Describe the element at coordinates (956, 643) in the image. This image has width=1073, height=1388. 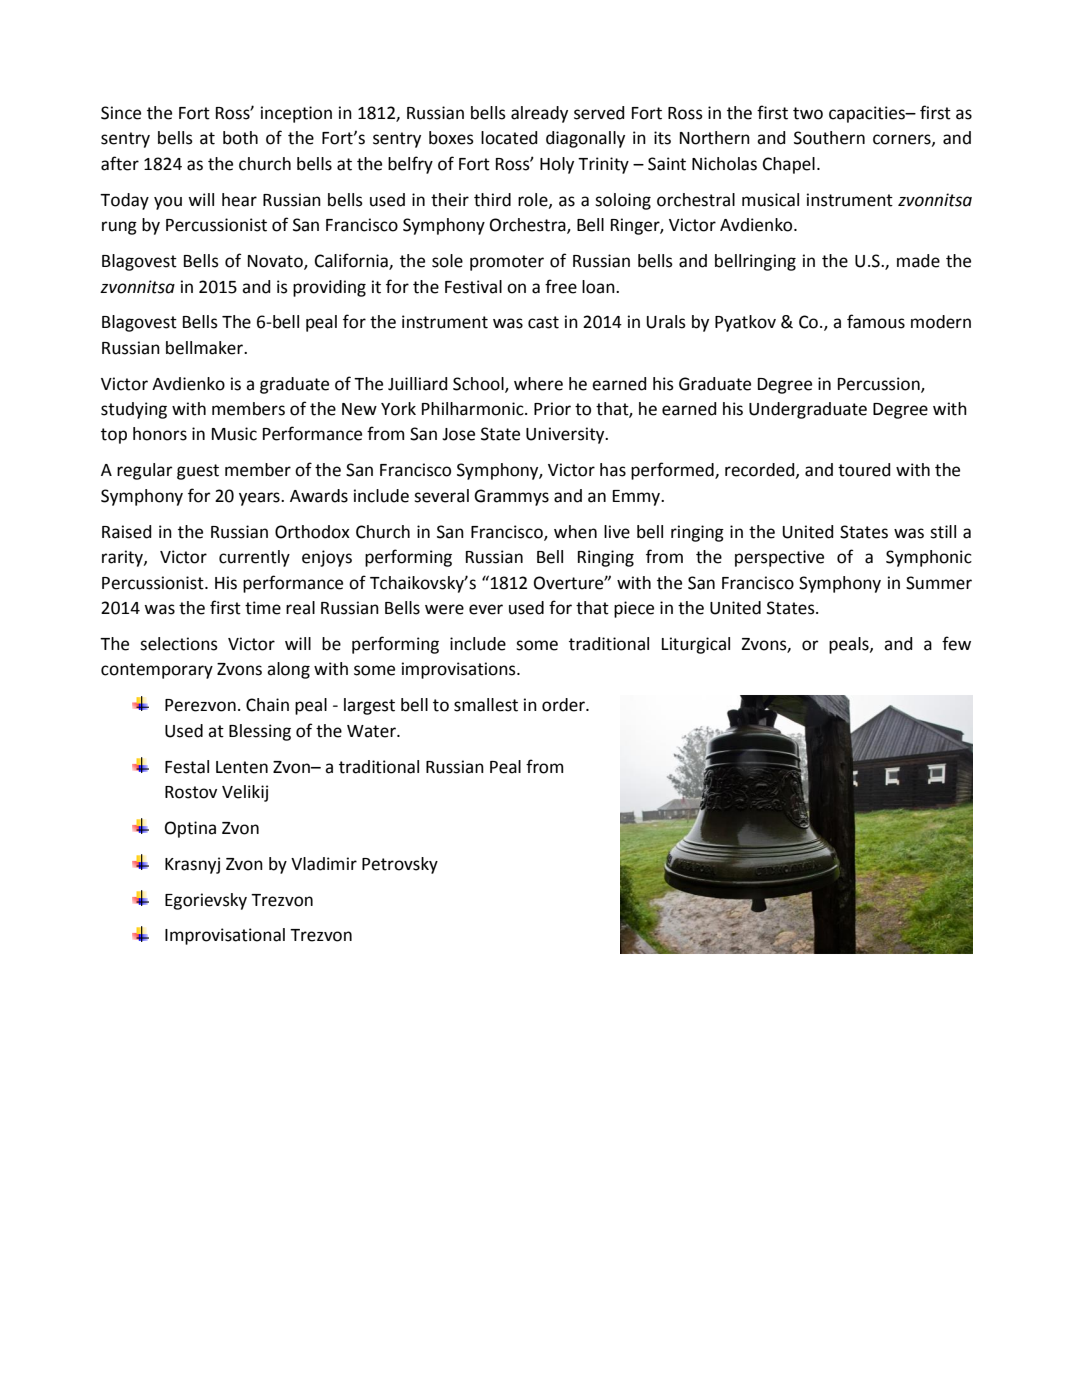
I see `few` at that location.
